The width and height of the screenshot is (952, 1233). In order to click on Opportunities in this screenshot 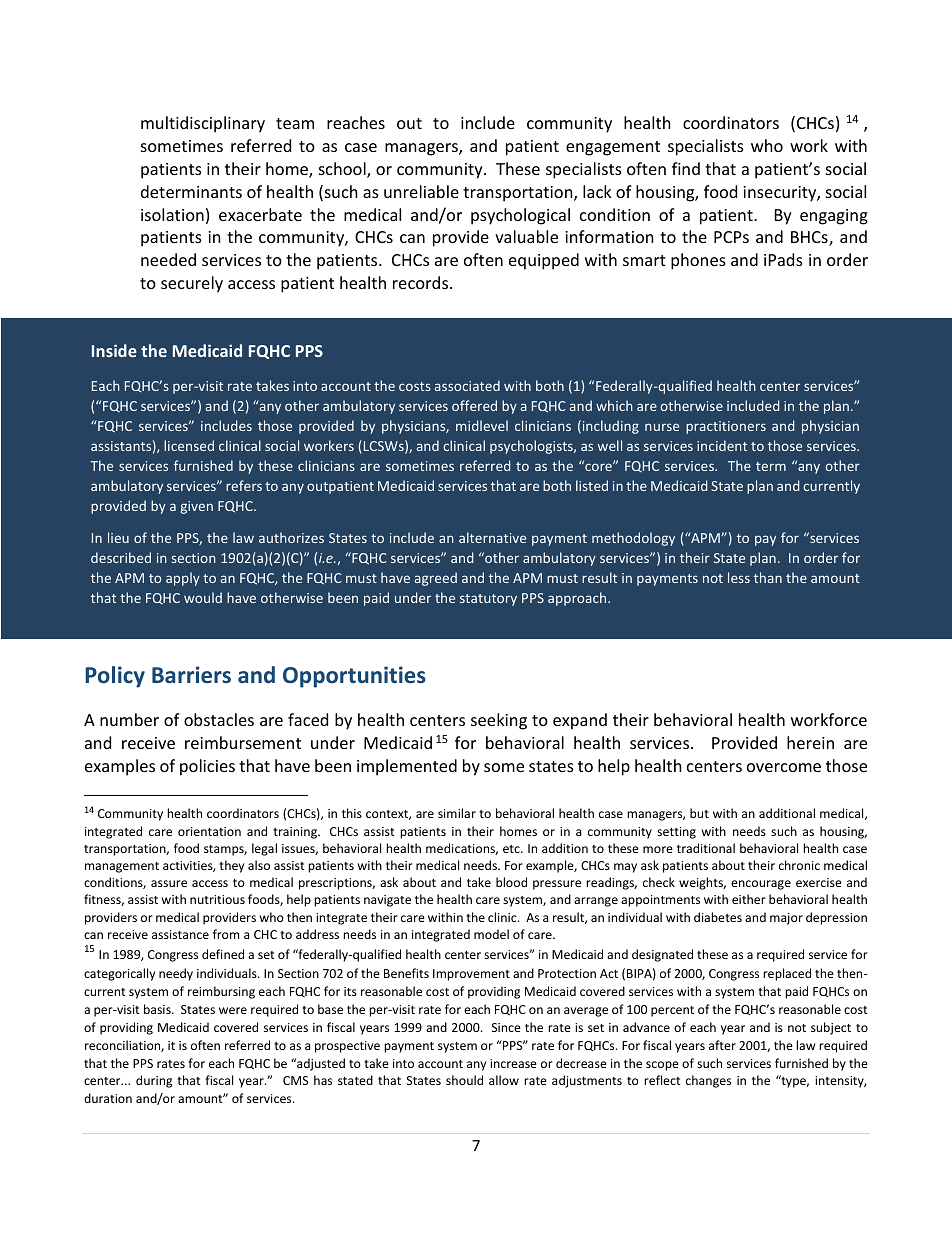, I will do `click(354, 677)`.
